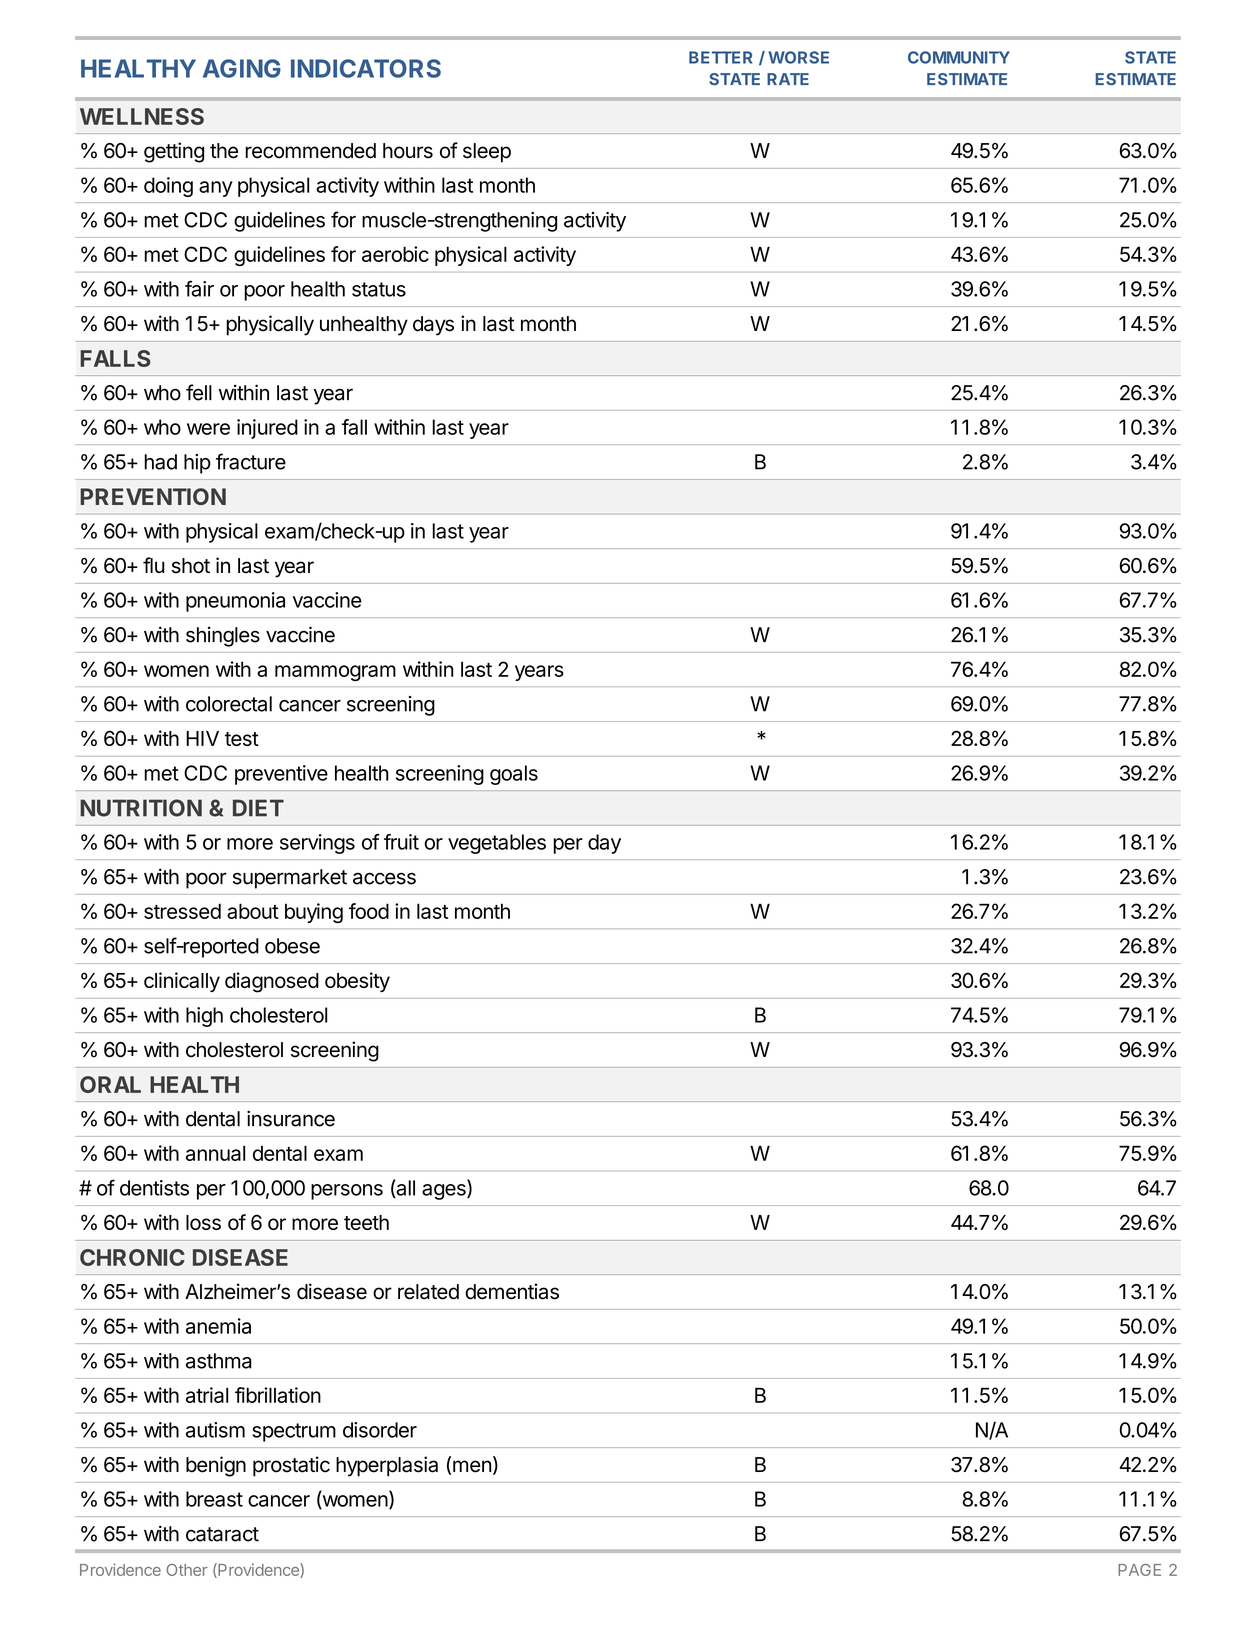  Describe the element at coordinates (222, 1534) in the screenshot. I see `cataract` at that location.
